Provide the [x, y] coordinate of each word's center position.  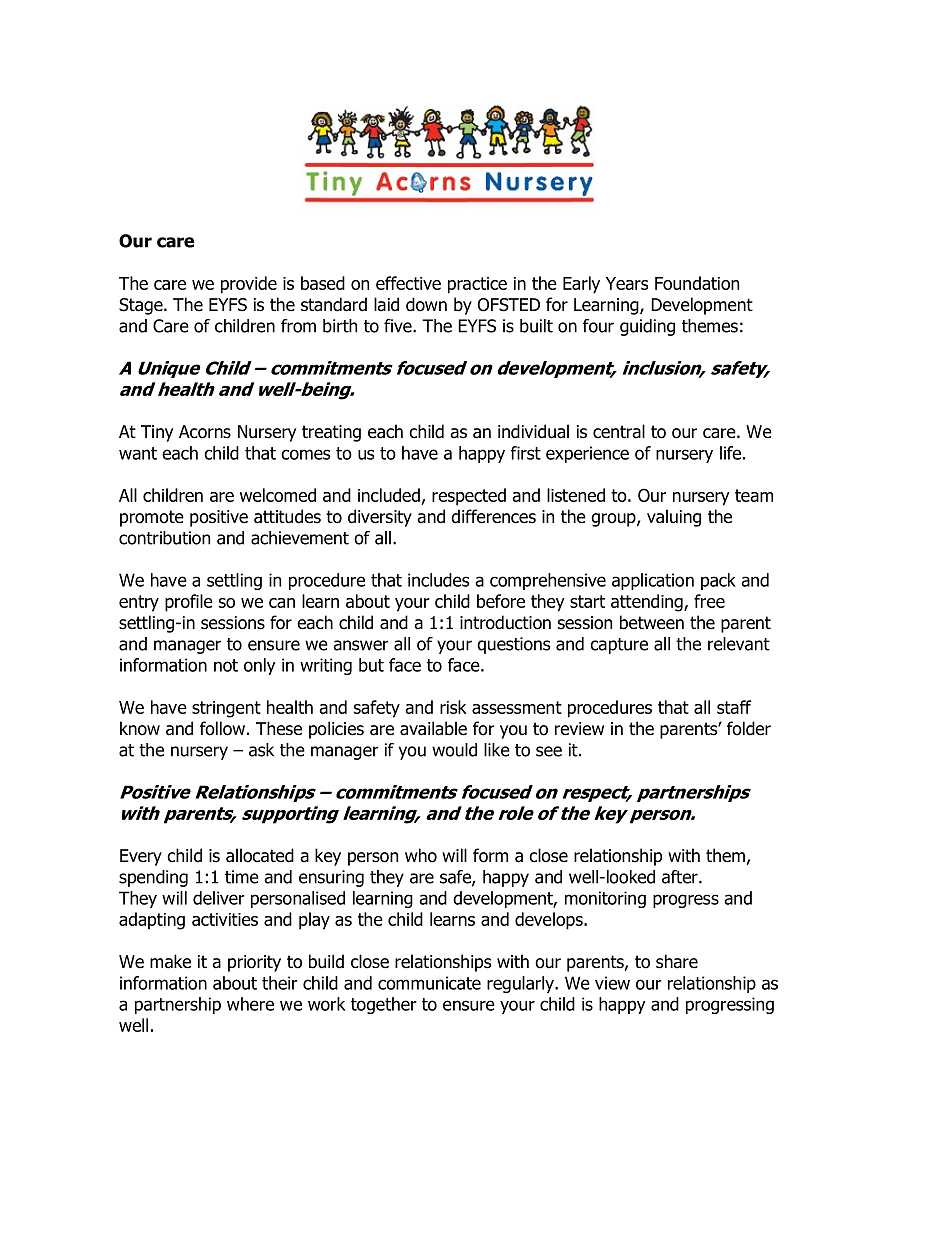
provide [249, 285]
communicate [429, 983]
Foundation [697, 283]
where [250, 1004]
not [226, 665]
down [426, 304]
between [652, 622]
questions [513, 645]
